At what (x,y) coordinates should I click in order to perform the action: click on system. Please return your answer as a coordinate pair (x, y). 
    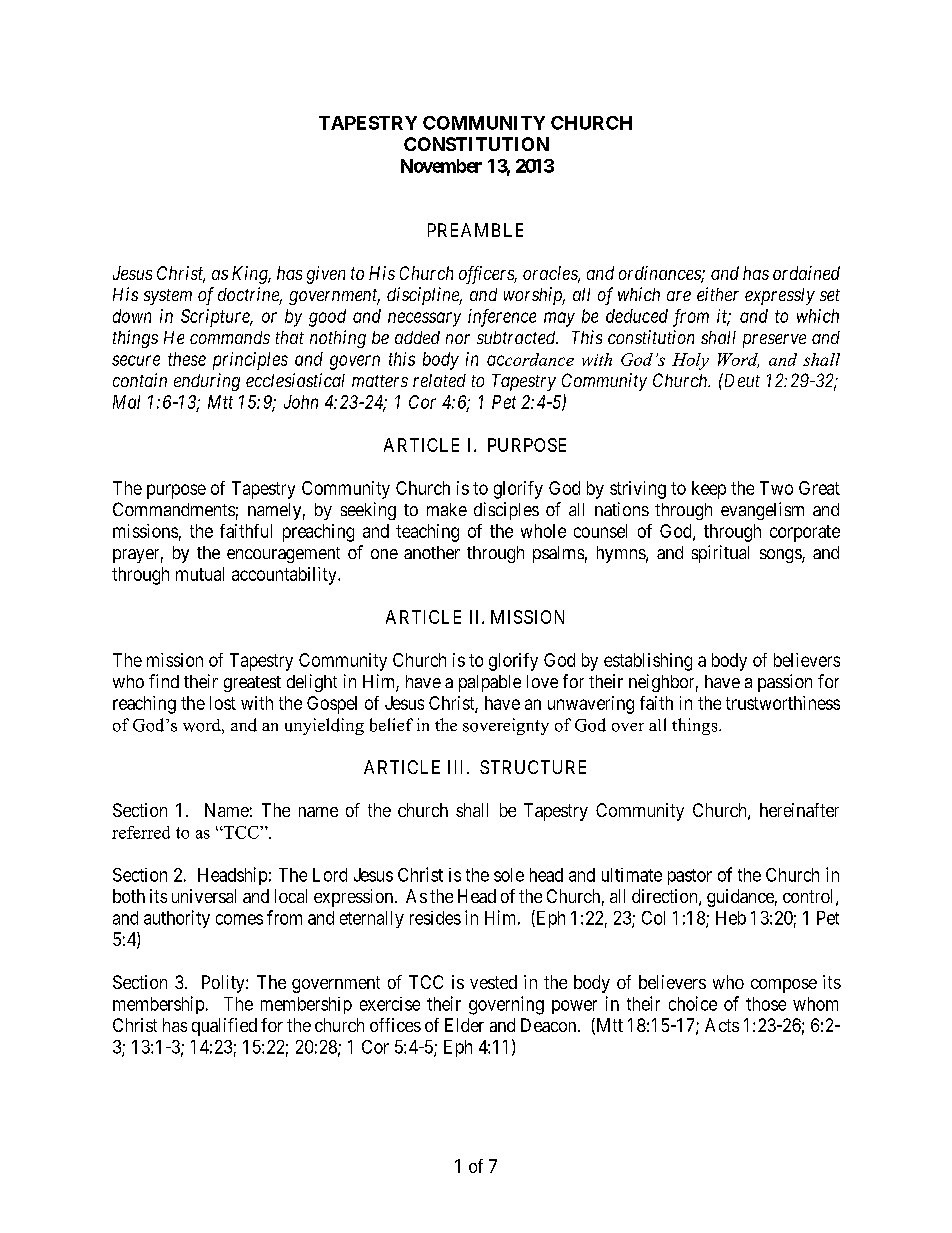
    Looking at the image, I should click on (168, 297).
